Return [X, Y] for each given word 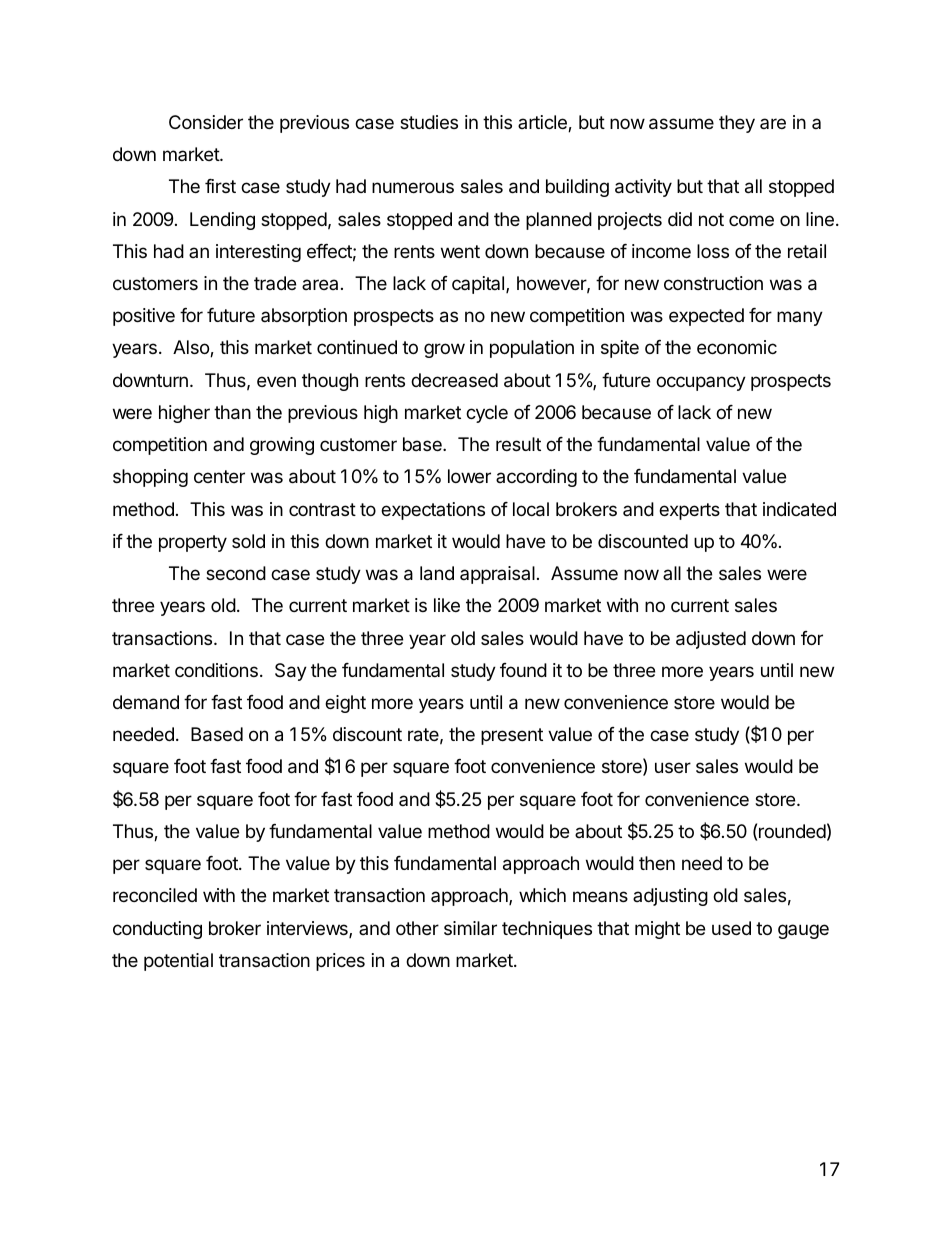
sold [248, 541]
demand [146, 702]
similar [470, 928]
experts [689, 511]
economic [737, 347]
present [512, 736]
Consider [206, 122]
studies [429, 122]
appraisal [497, 575]
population [532, 349]
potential [178, 962]
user [673, 767]
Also [192, 348]
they [737, 124]
